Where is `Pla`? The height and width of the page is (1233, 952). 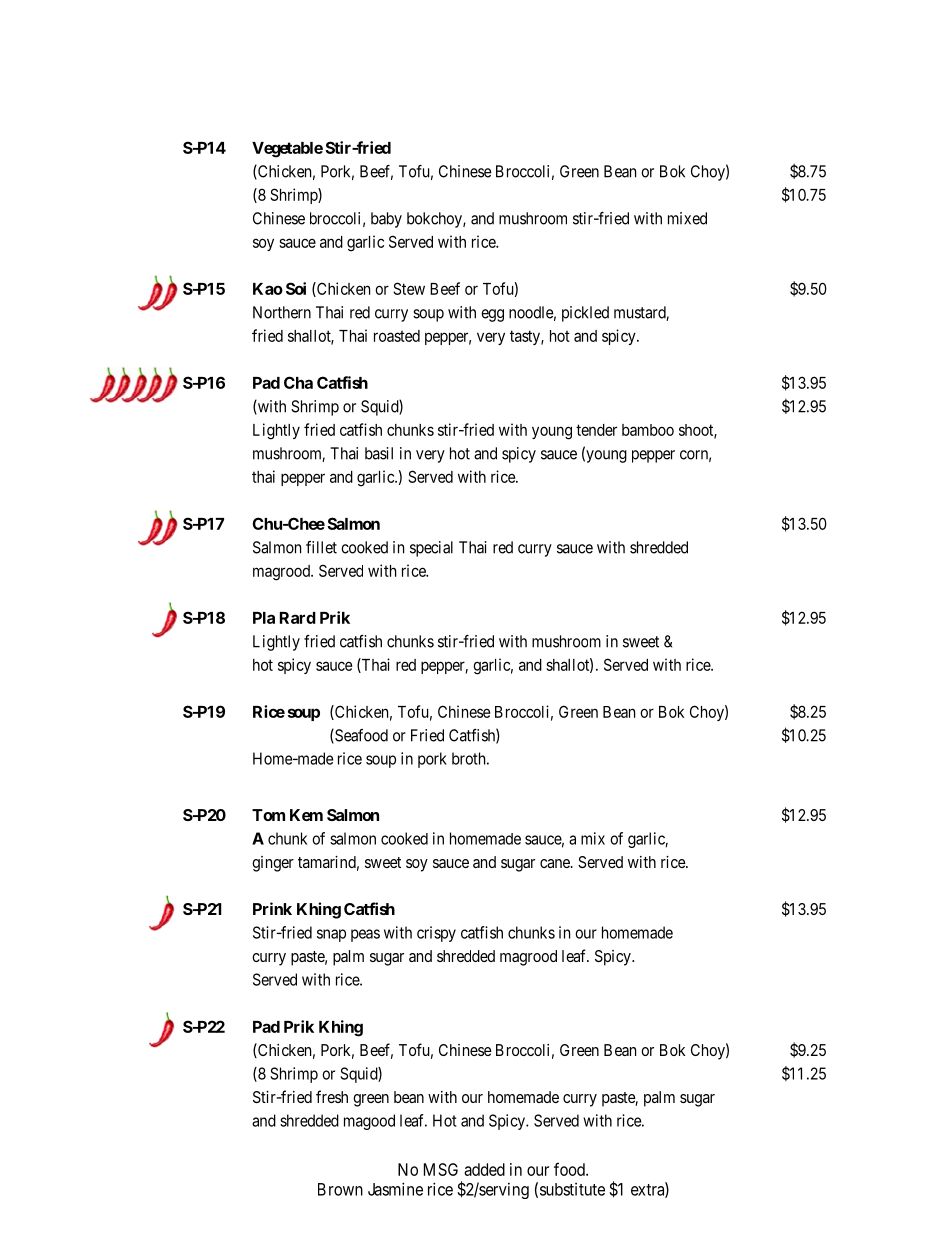 Pla is located at coordinates (264, 618).
